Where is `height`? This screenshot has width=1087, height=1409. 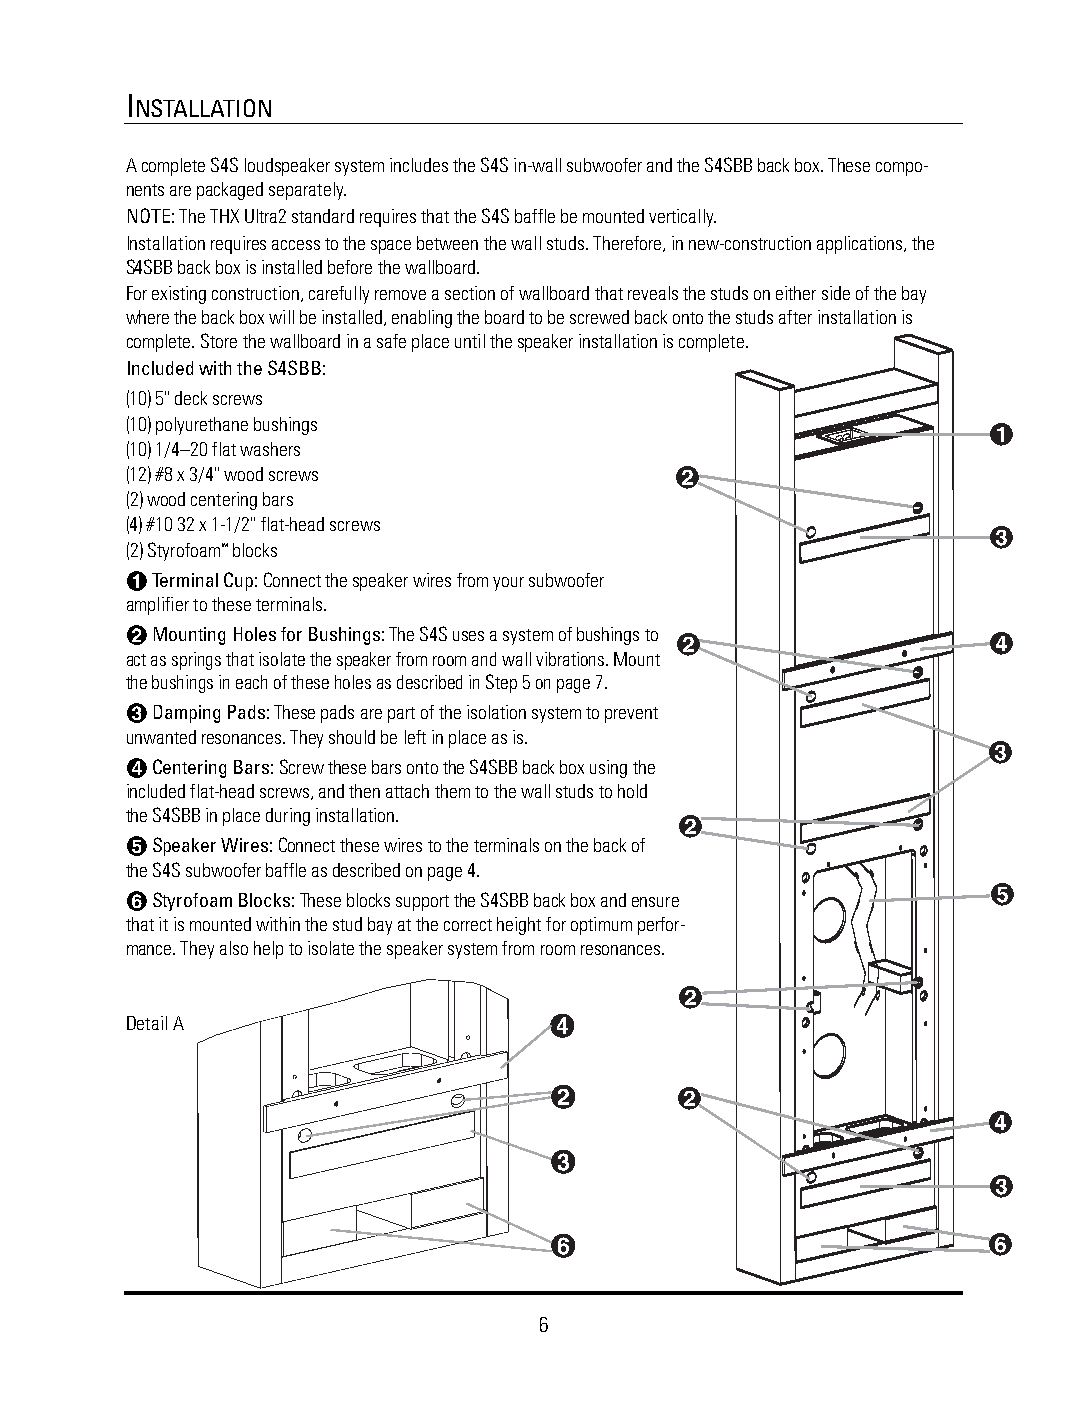
height is located at coordinates (519, 926).
